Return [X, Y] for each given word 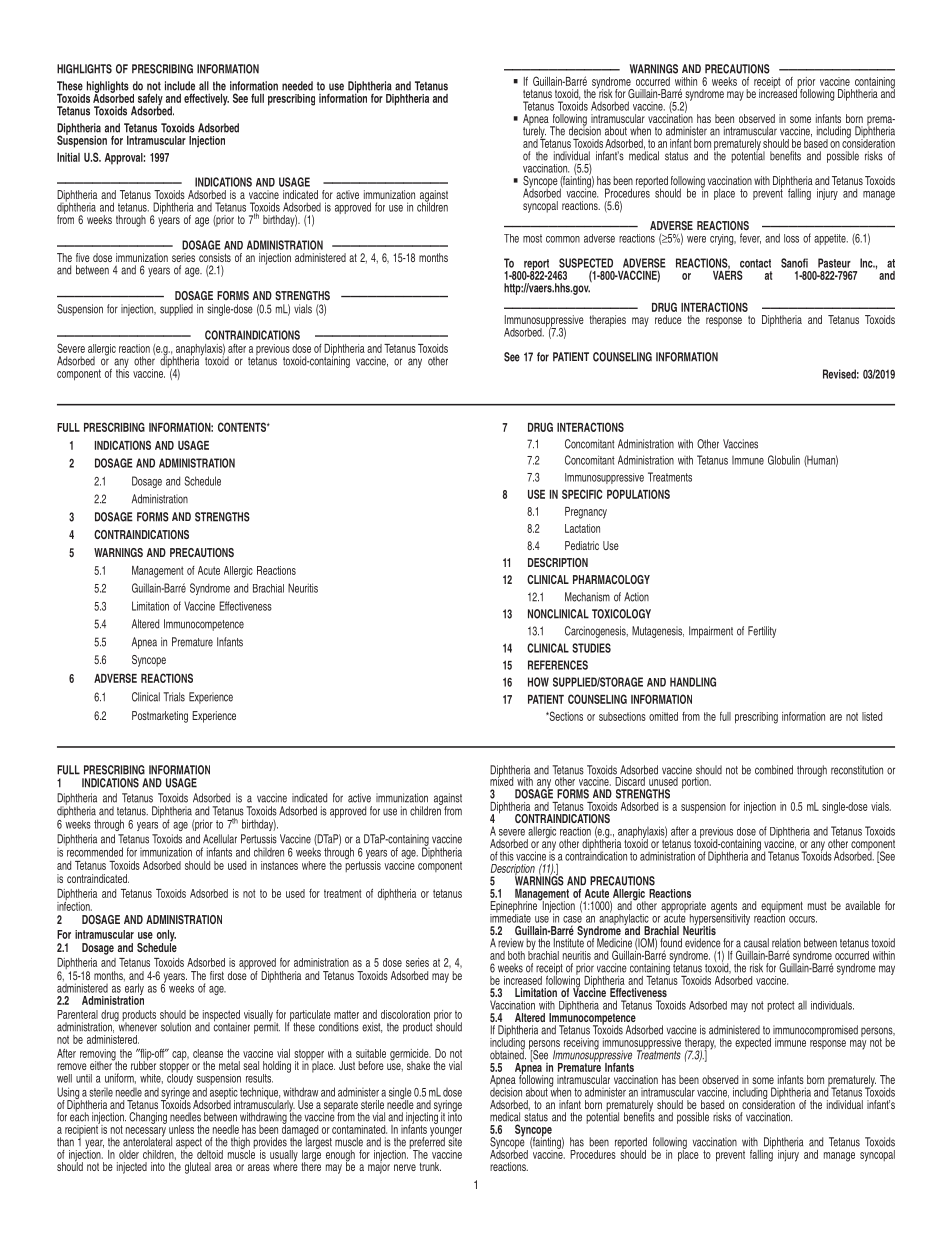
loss [791, 238]
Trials [174, 697]
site [455, 1141]
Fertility [762, 632]
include [180, 86]
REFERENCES [558, 665]
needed [297, 86]
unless [181, 1129]
